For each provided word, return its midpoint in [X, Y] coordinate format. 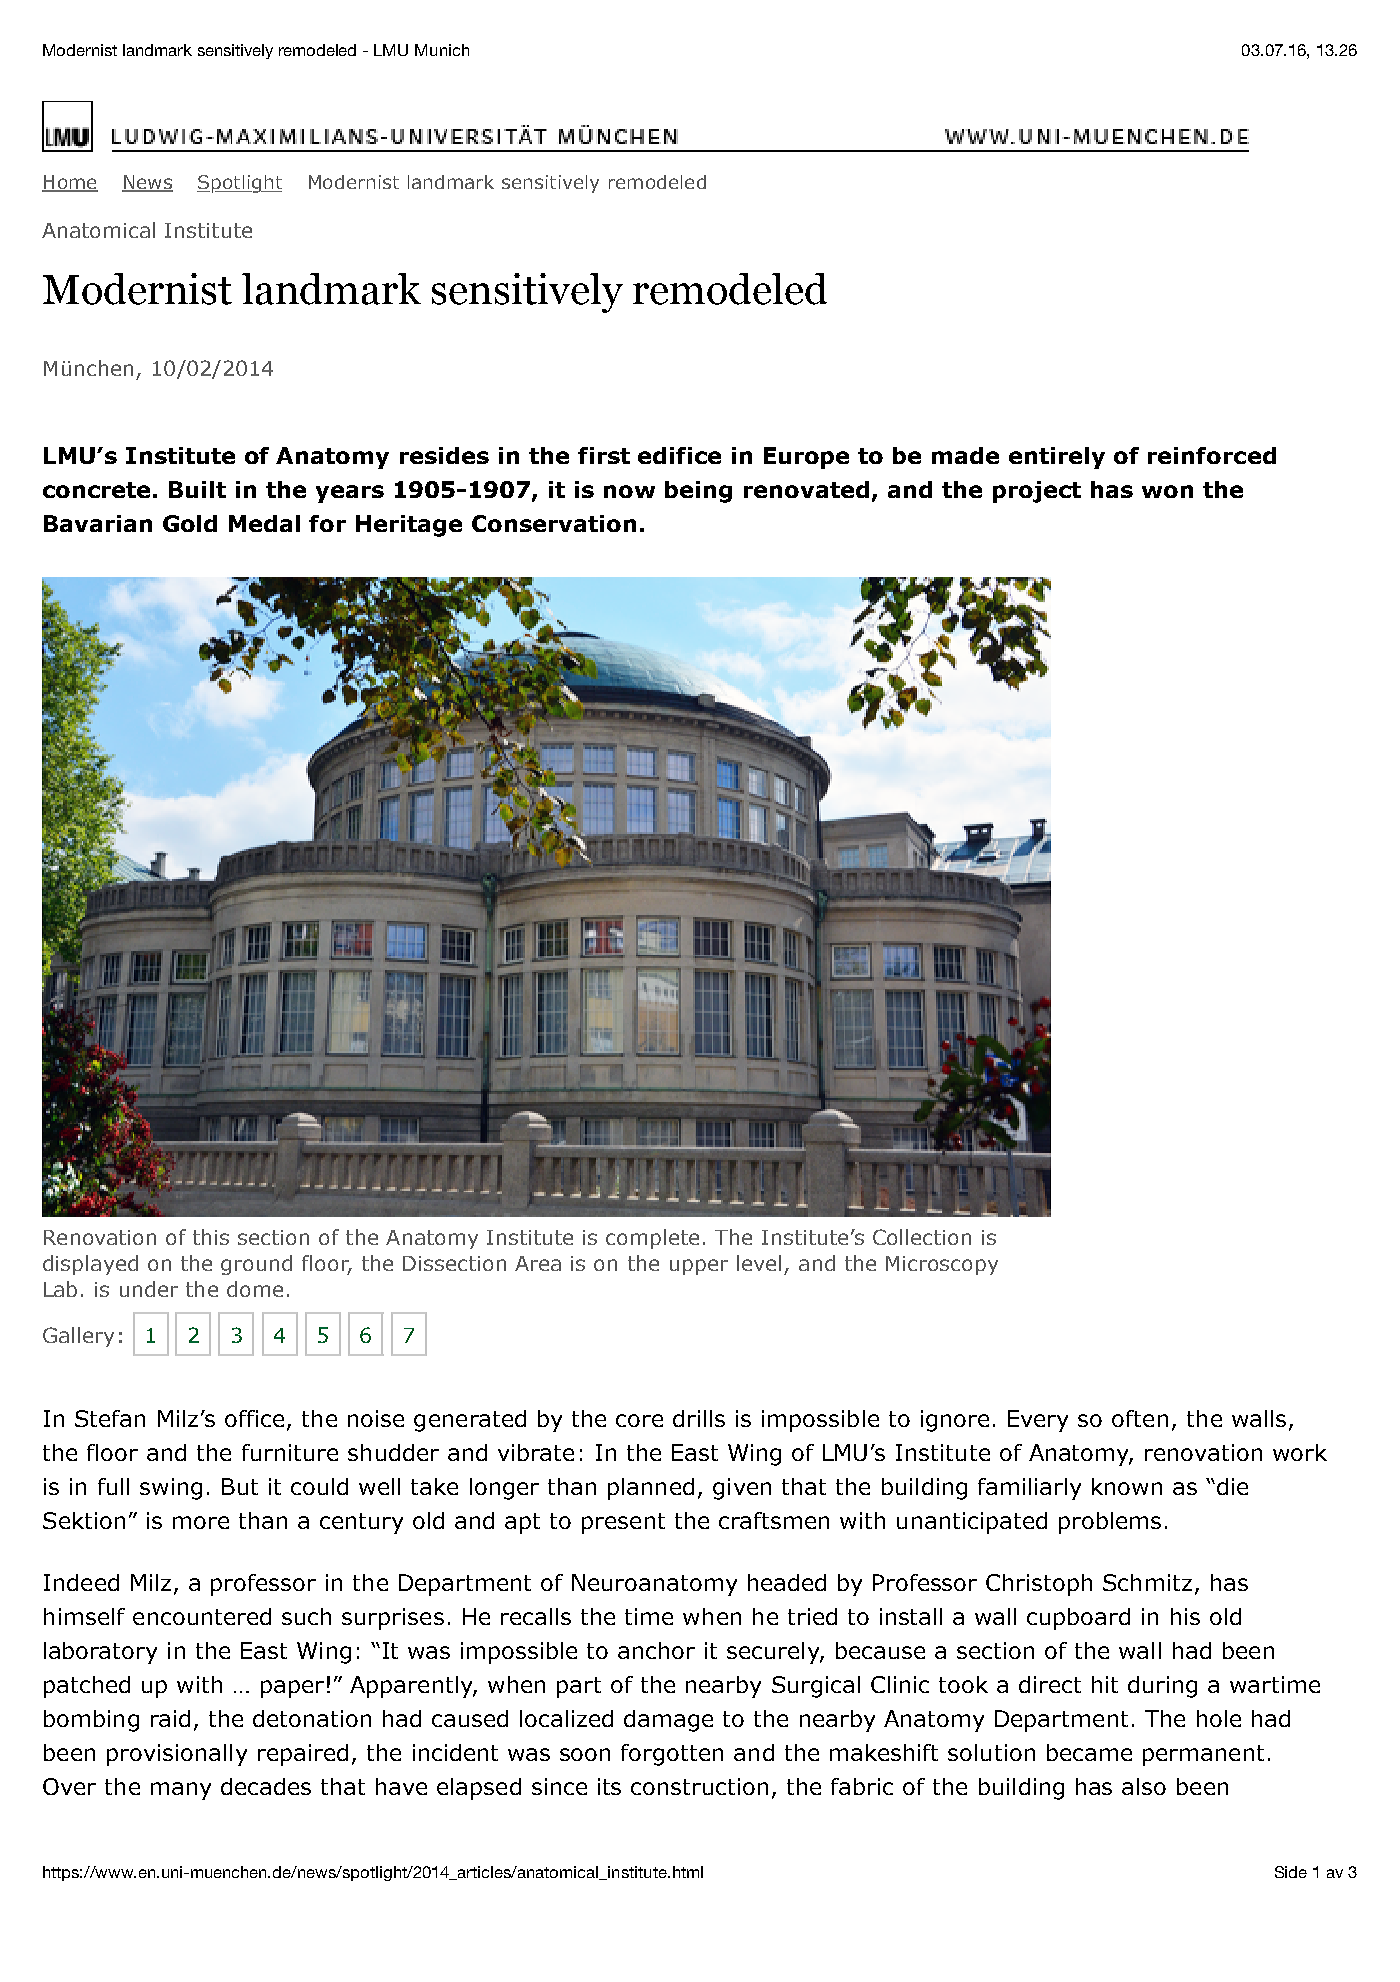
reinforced [1212, 455]
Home [70, 183]
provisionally [177, 1755]
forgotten [672, 1755]
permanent [1203, 1755]
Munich [442, 50]
